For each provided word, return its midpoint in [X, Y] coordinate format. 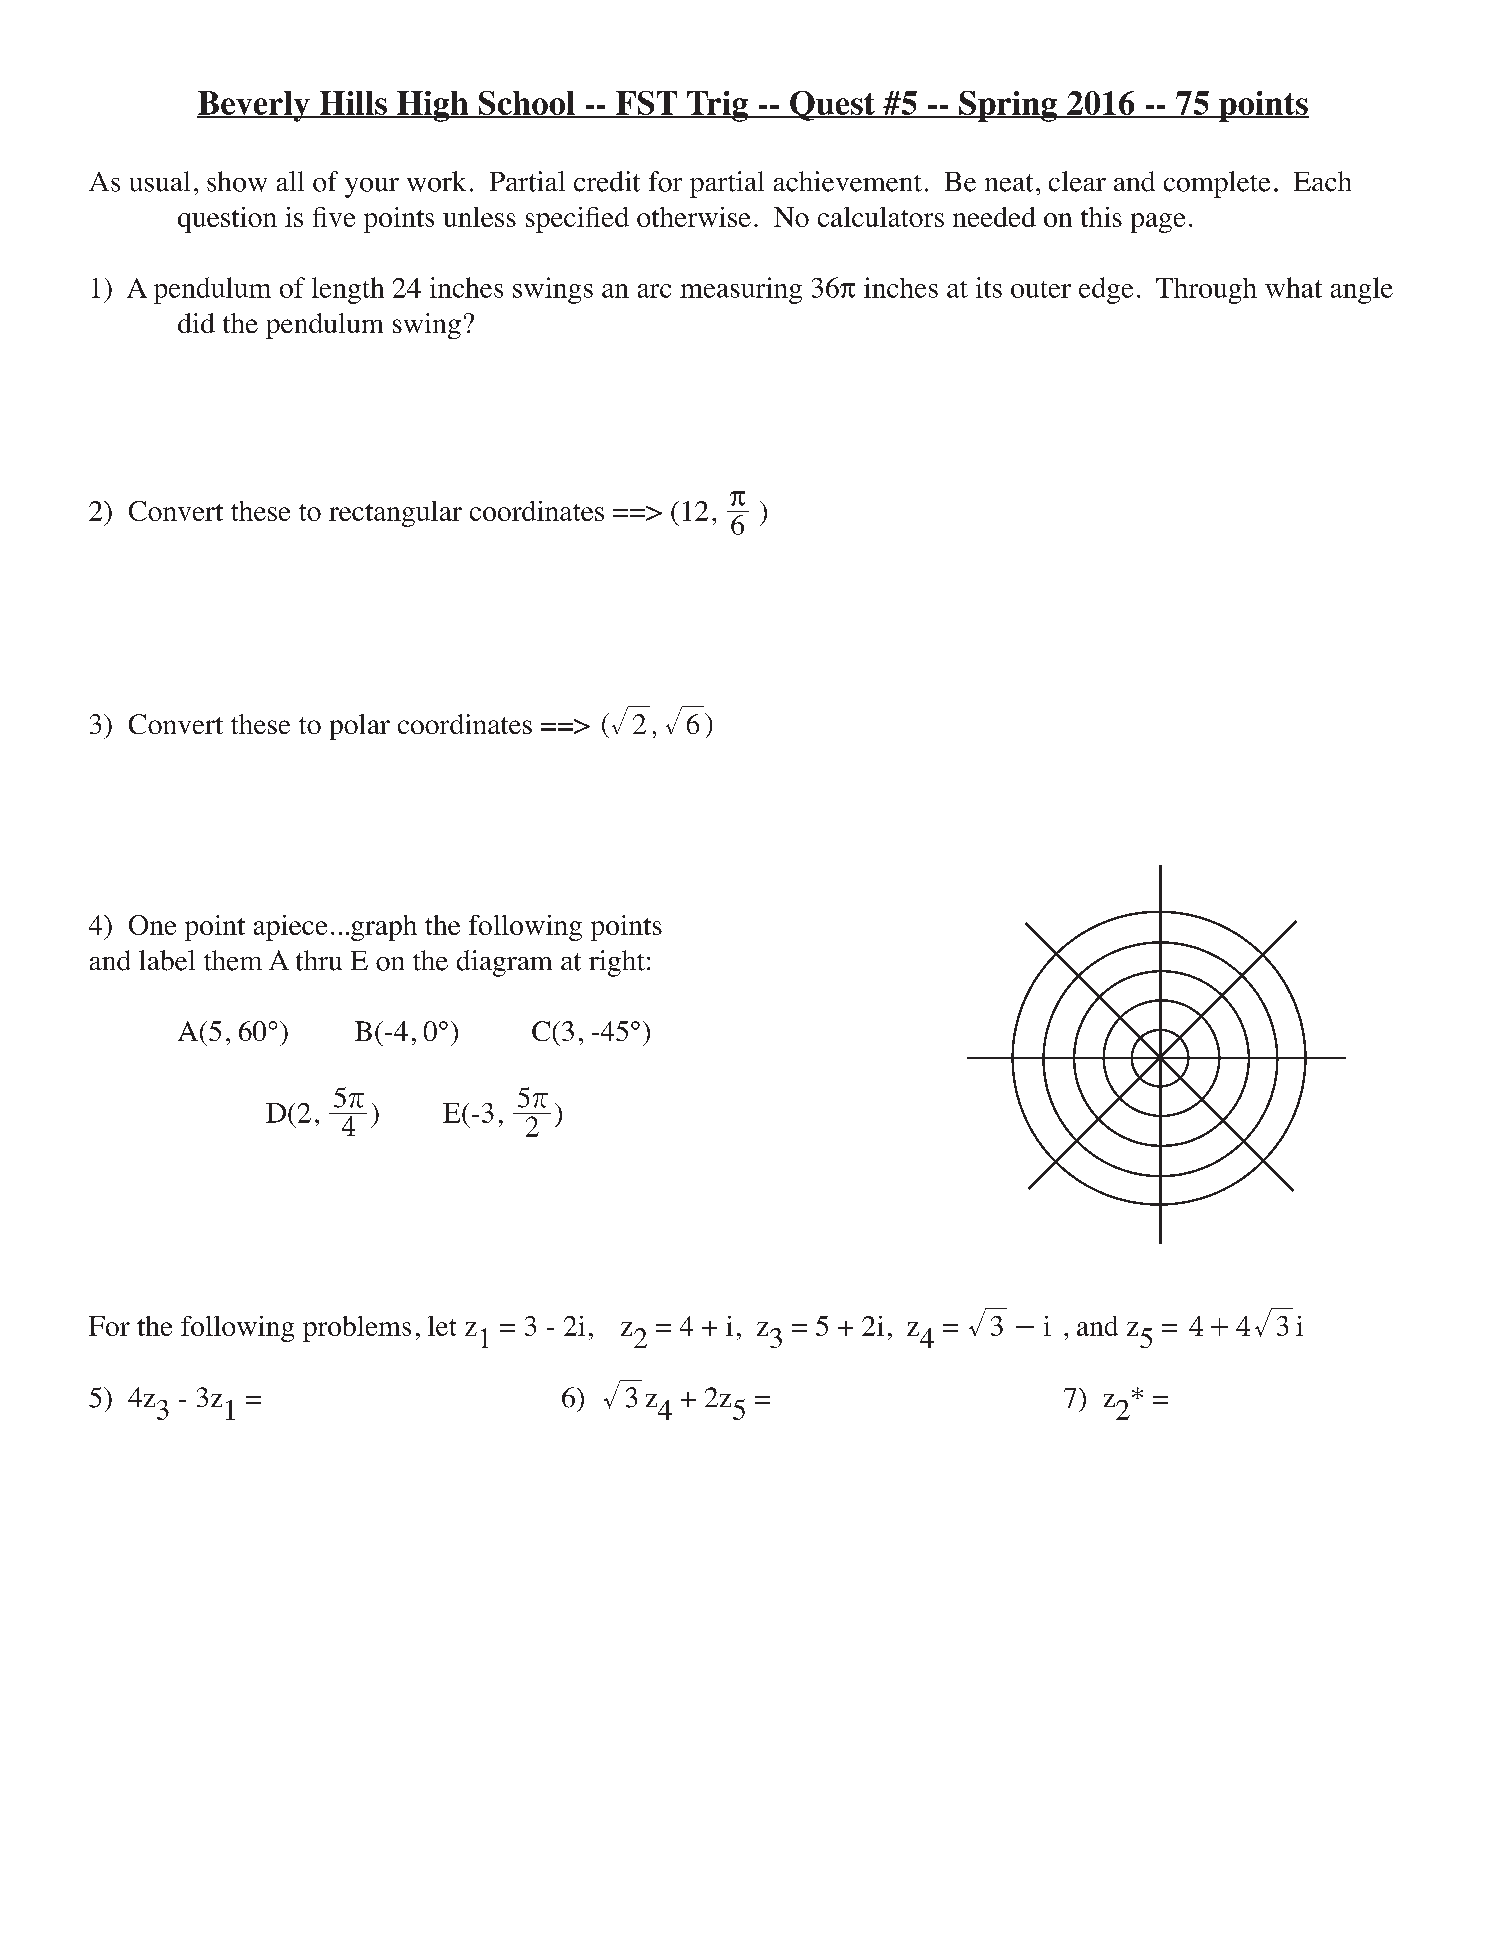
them [233, 960]
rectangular [395, 514]
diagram [504, 963]
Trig [717, 106]
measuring [741, 290]
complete [1217, 184]
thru [319, 960]
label [167, 960]
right [617, 963]
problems [357, 1329]
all [290, 181]
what [1293, 287]
